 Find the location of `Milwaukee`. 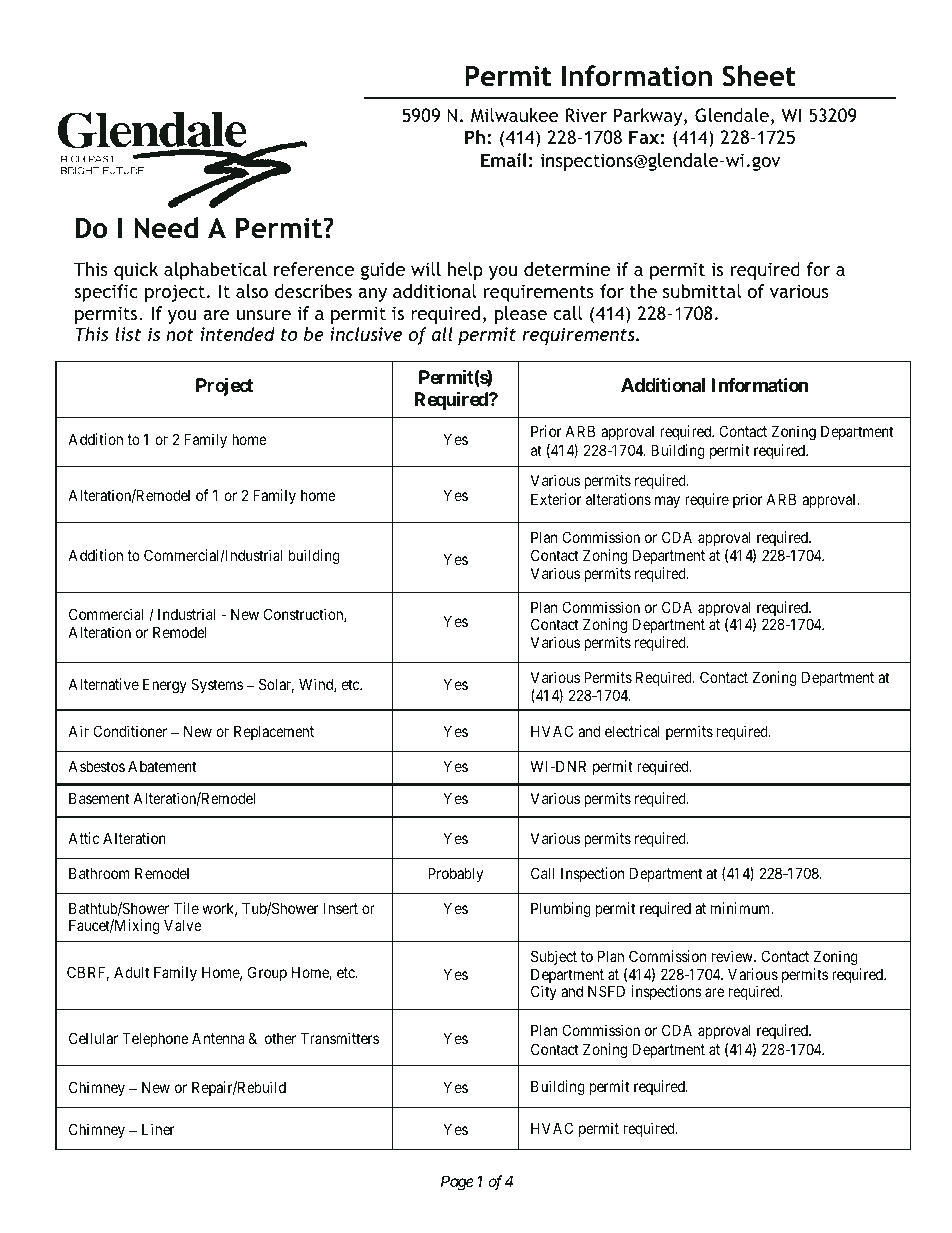

Milwaukee is located at coordinates (514, 115).
